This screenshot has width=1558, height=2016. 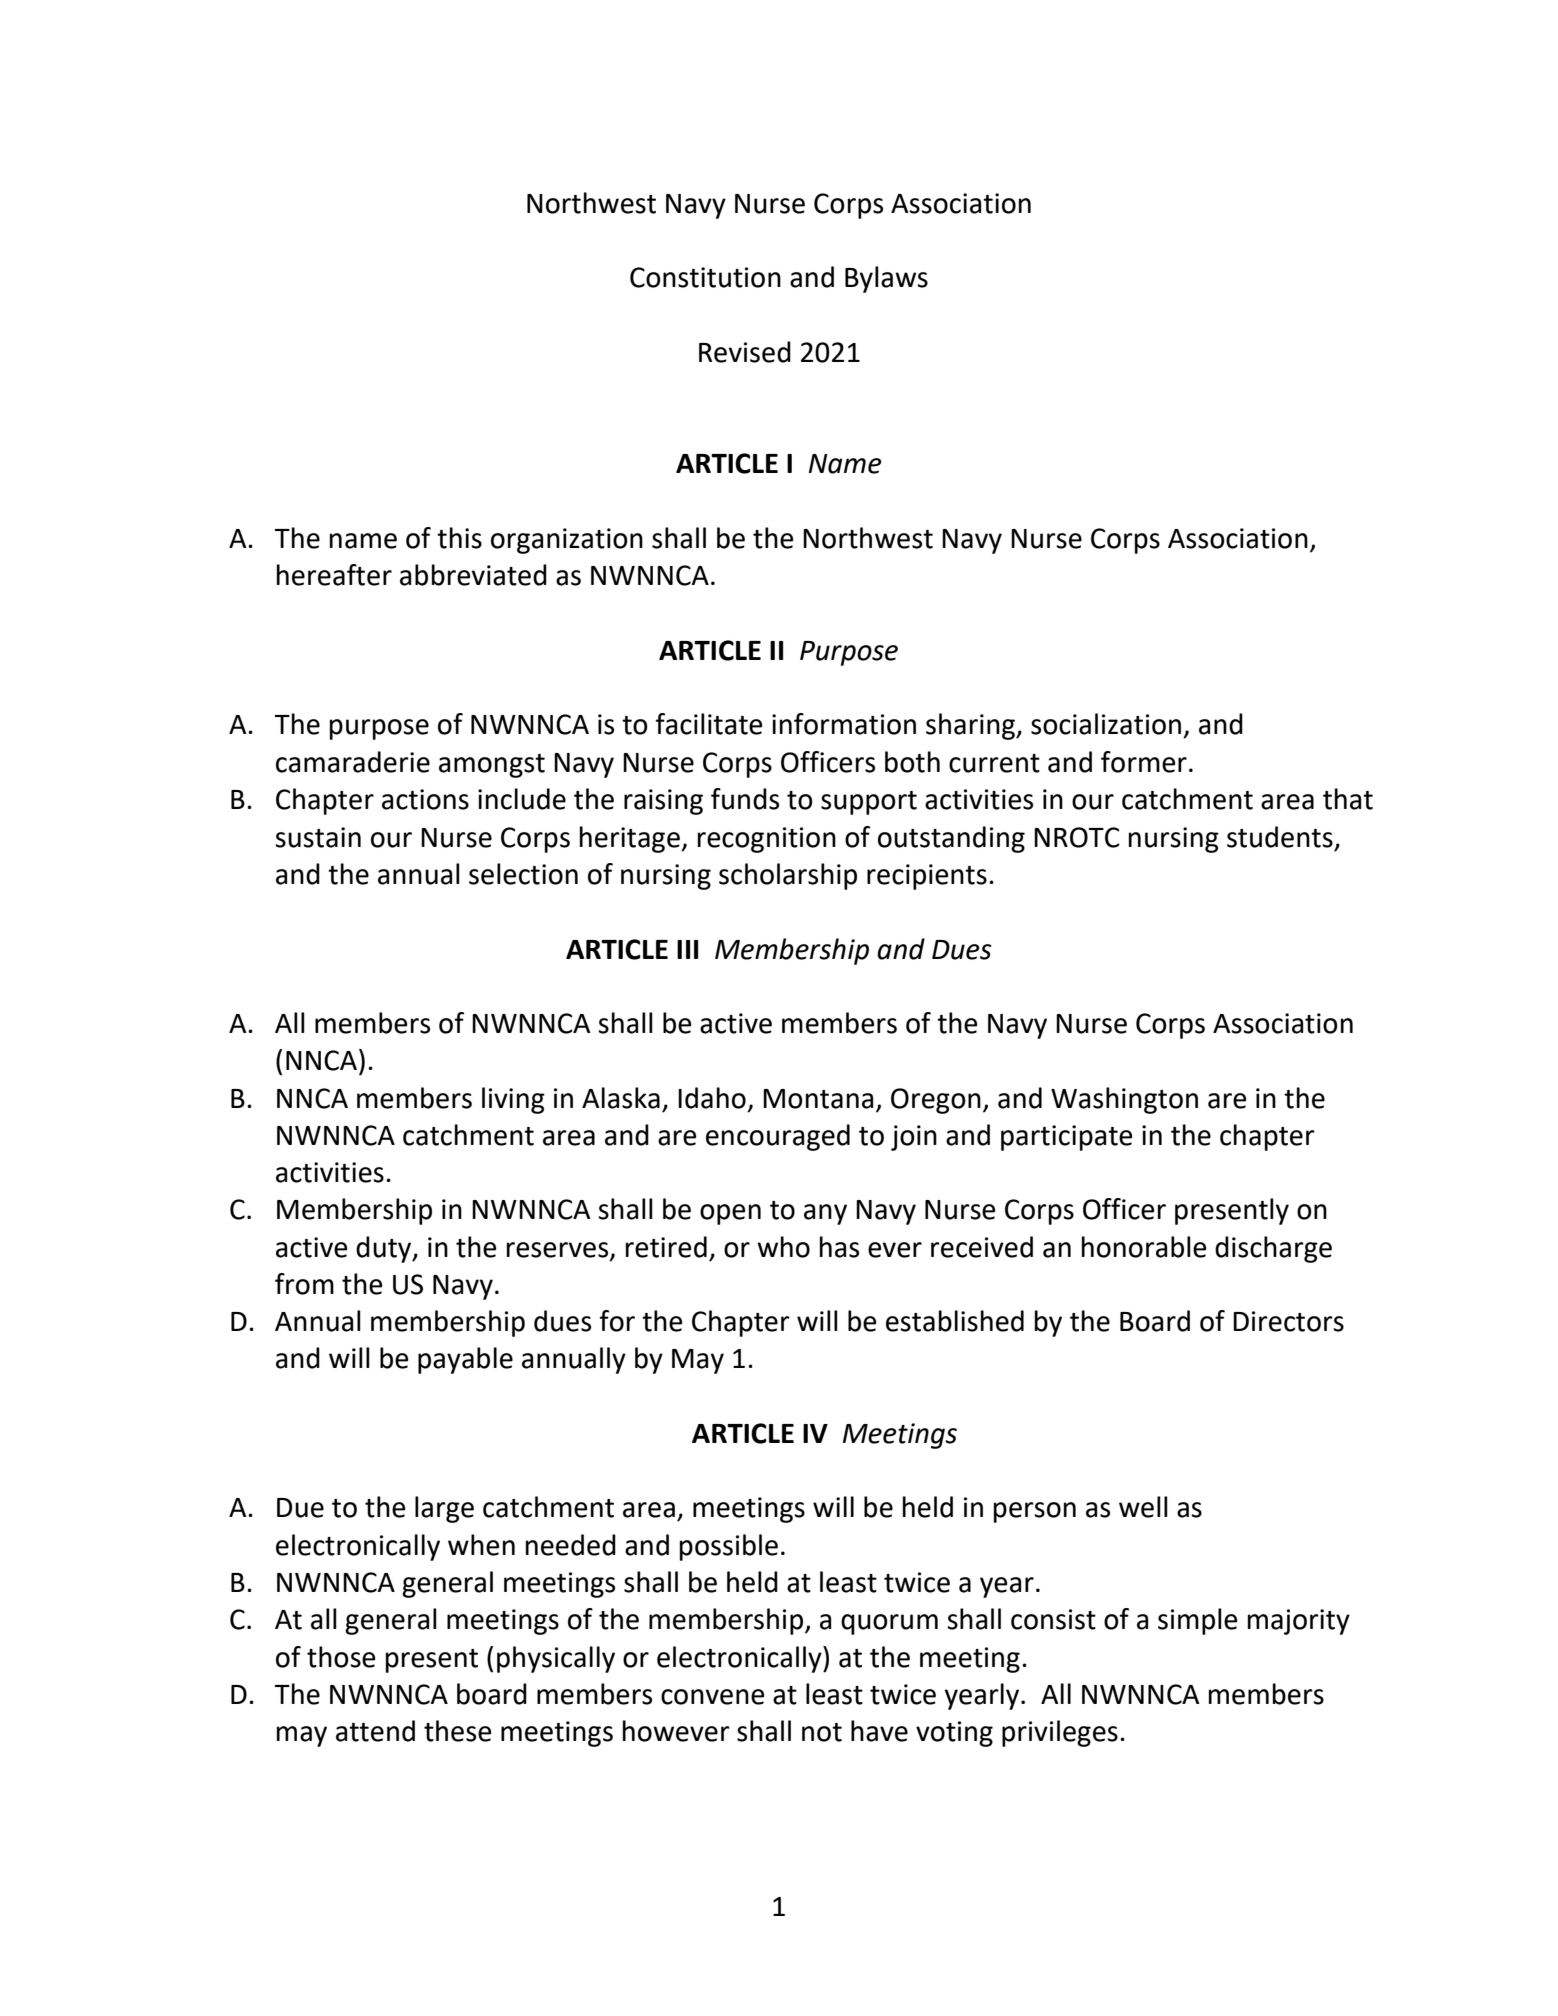 I want to click on actions, so click(x=425, y=799).
